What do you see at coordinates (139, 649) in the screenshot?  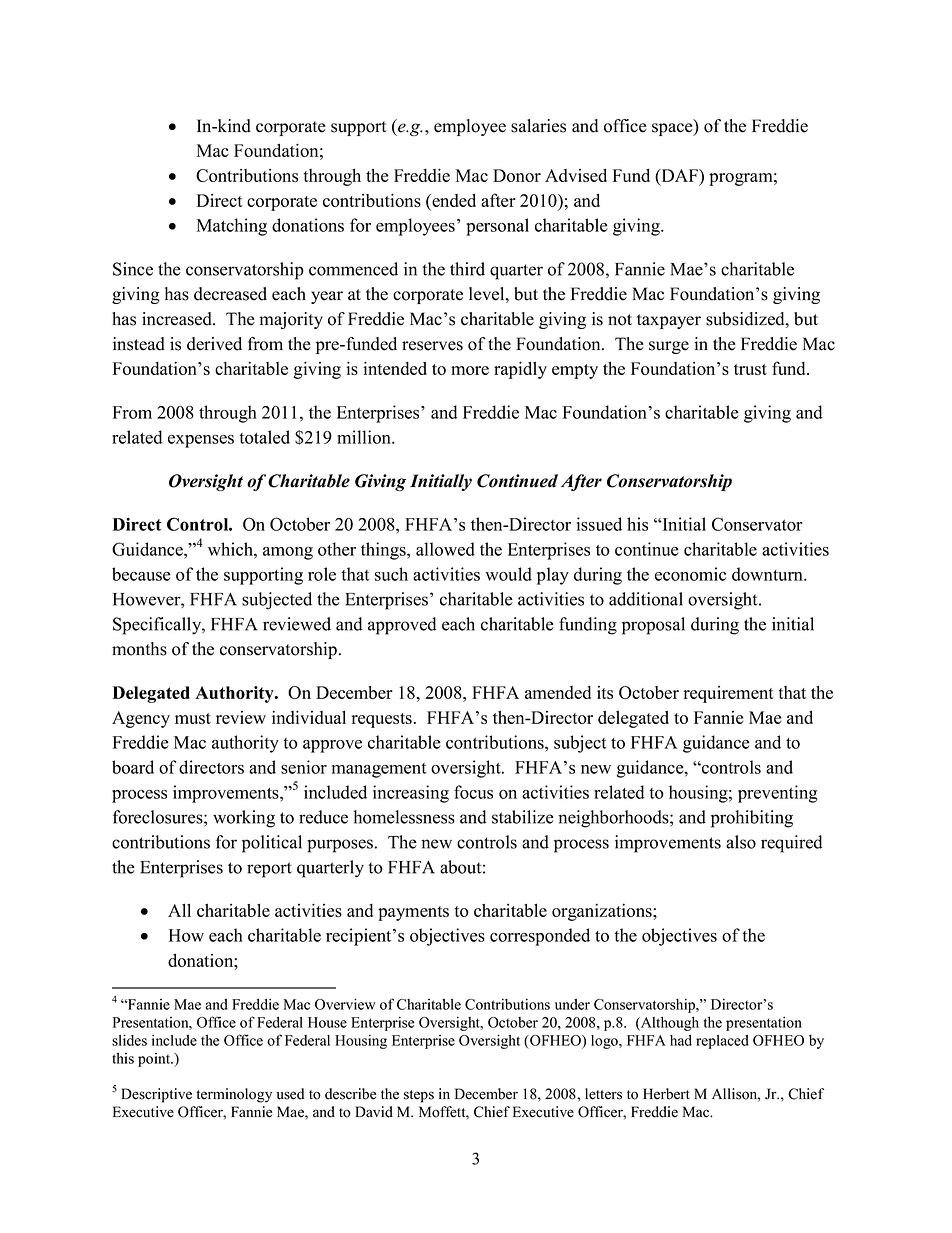 I see `months` at bounding box center [139, 649].
